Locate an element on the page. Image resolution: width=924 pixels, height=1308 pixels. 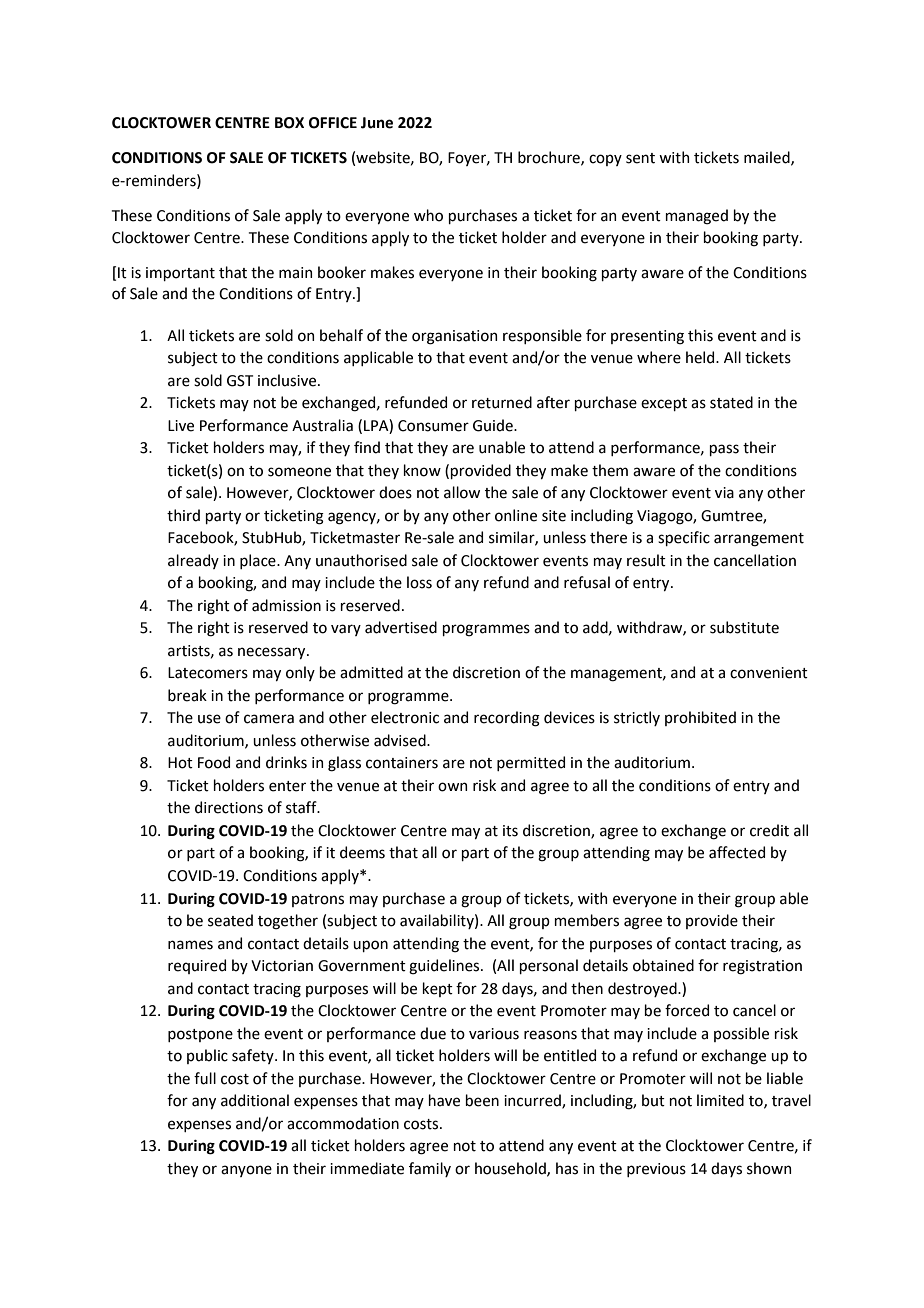
stated is located at coordinates (731, 402).
